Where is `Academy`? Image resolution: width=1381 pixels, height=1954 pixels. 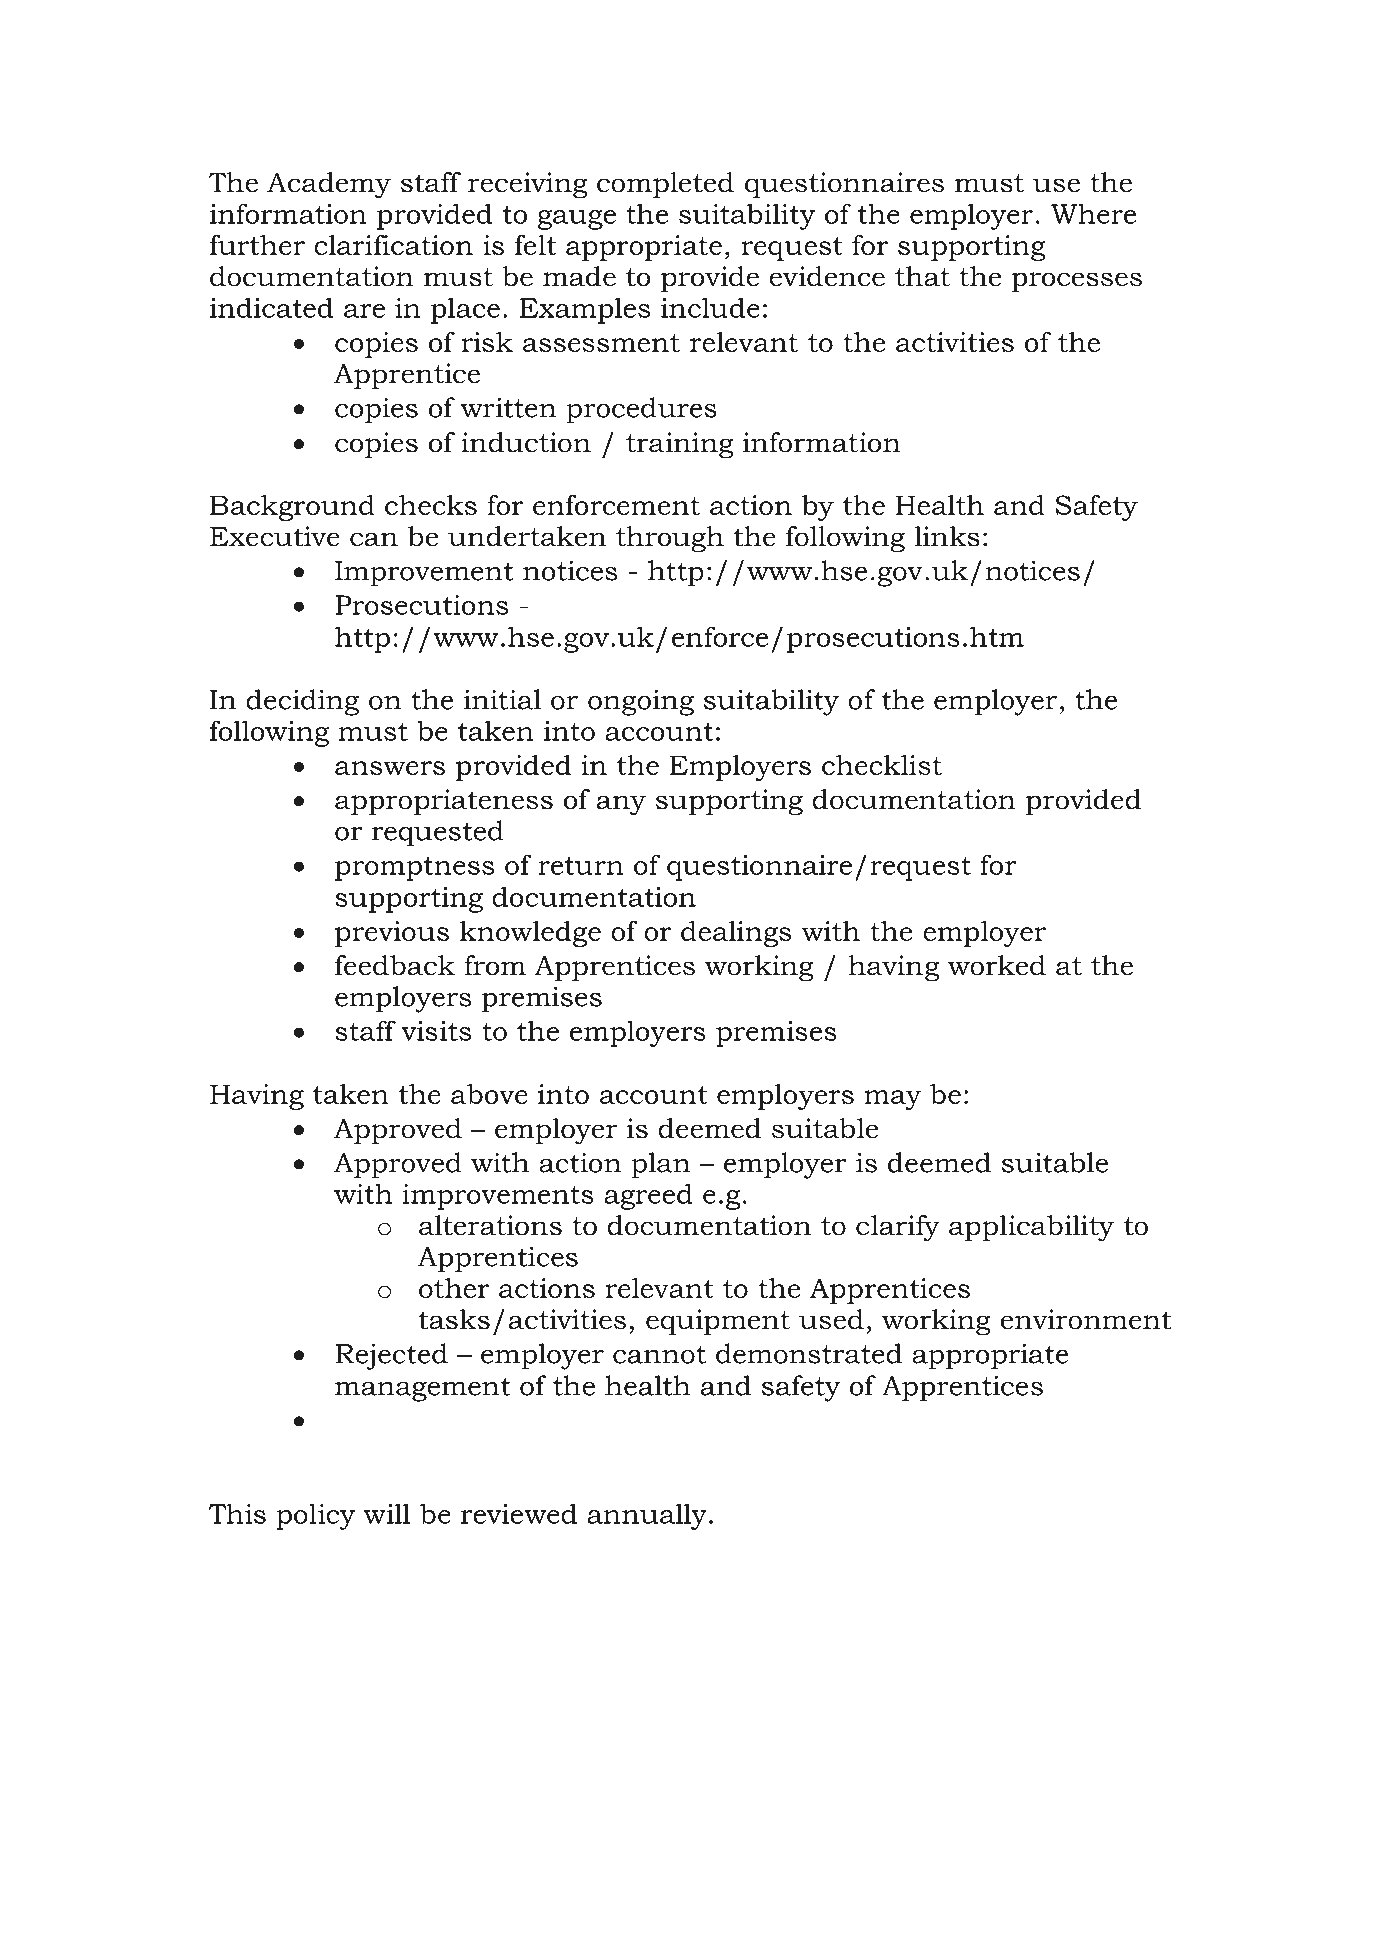 Academy is located at coordinates (329, 185).
